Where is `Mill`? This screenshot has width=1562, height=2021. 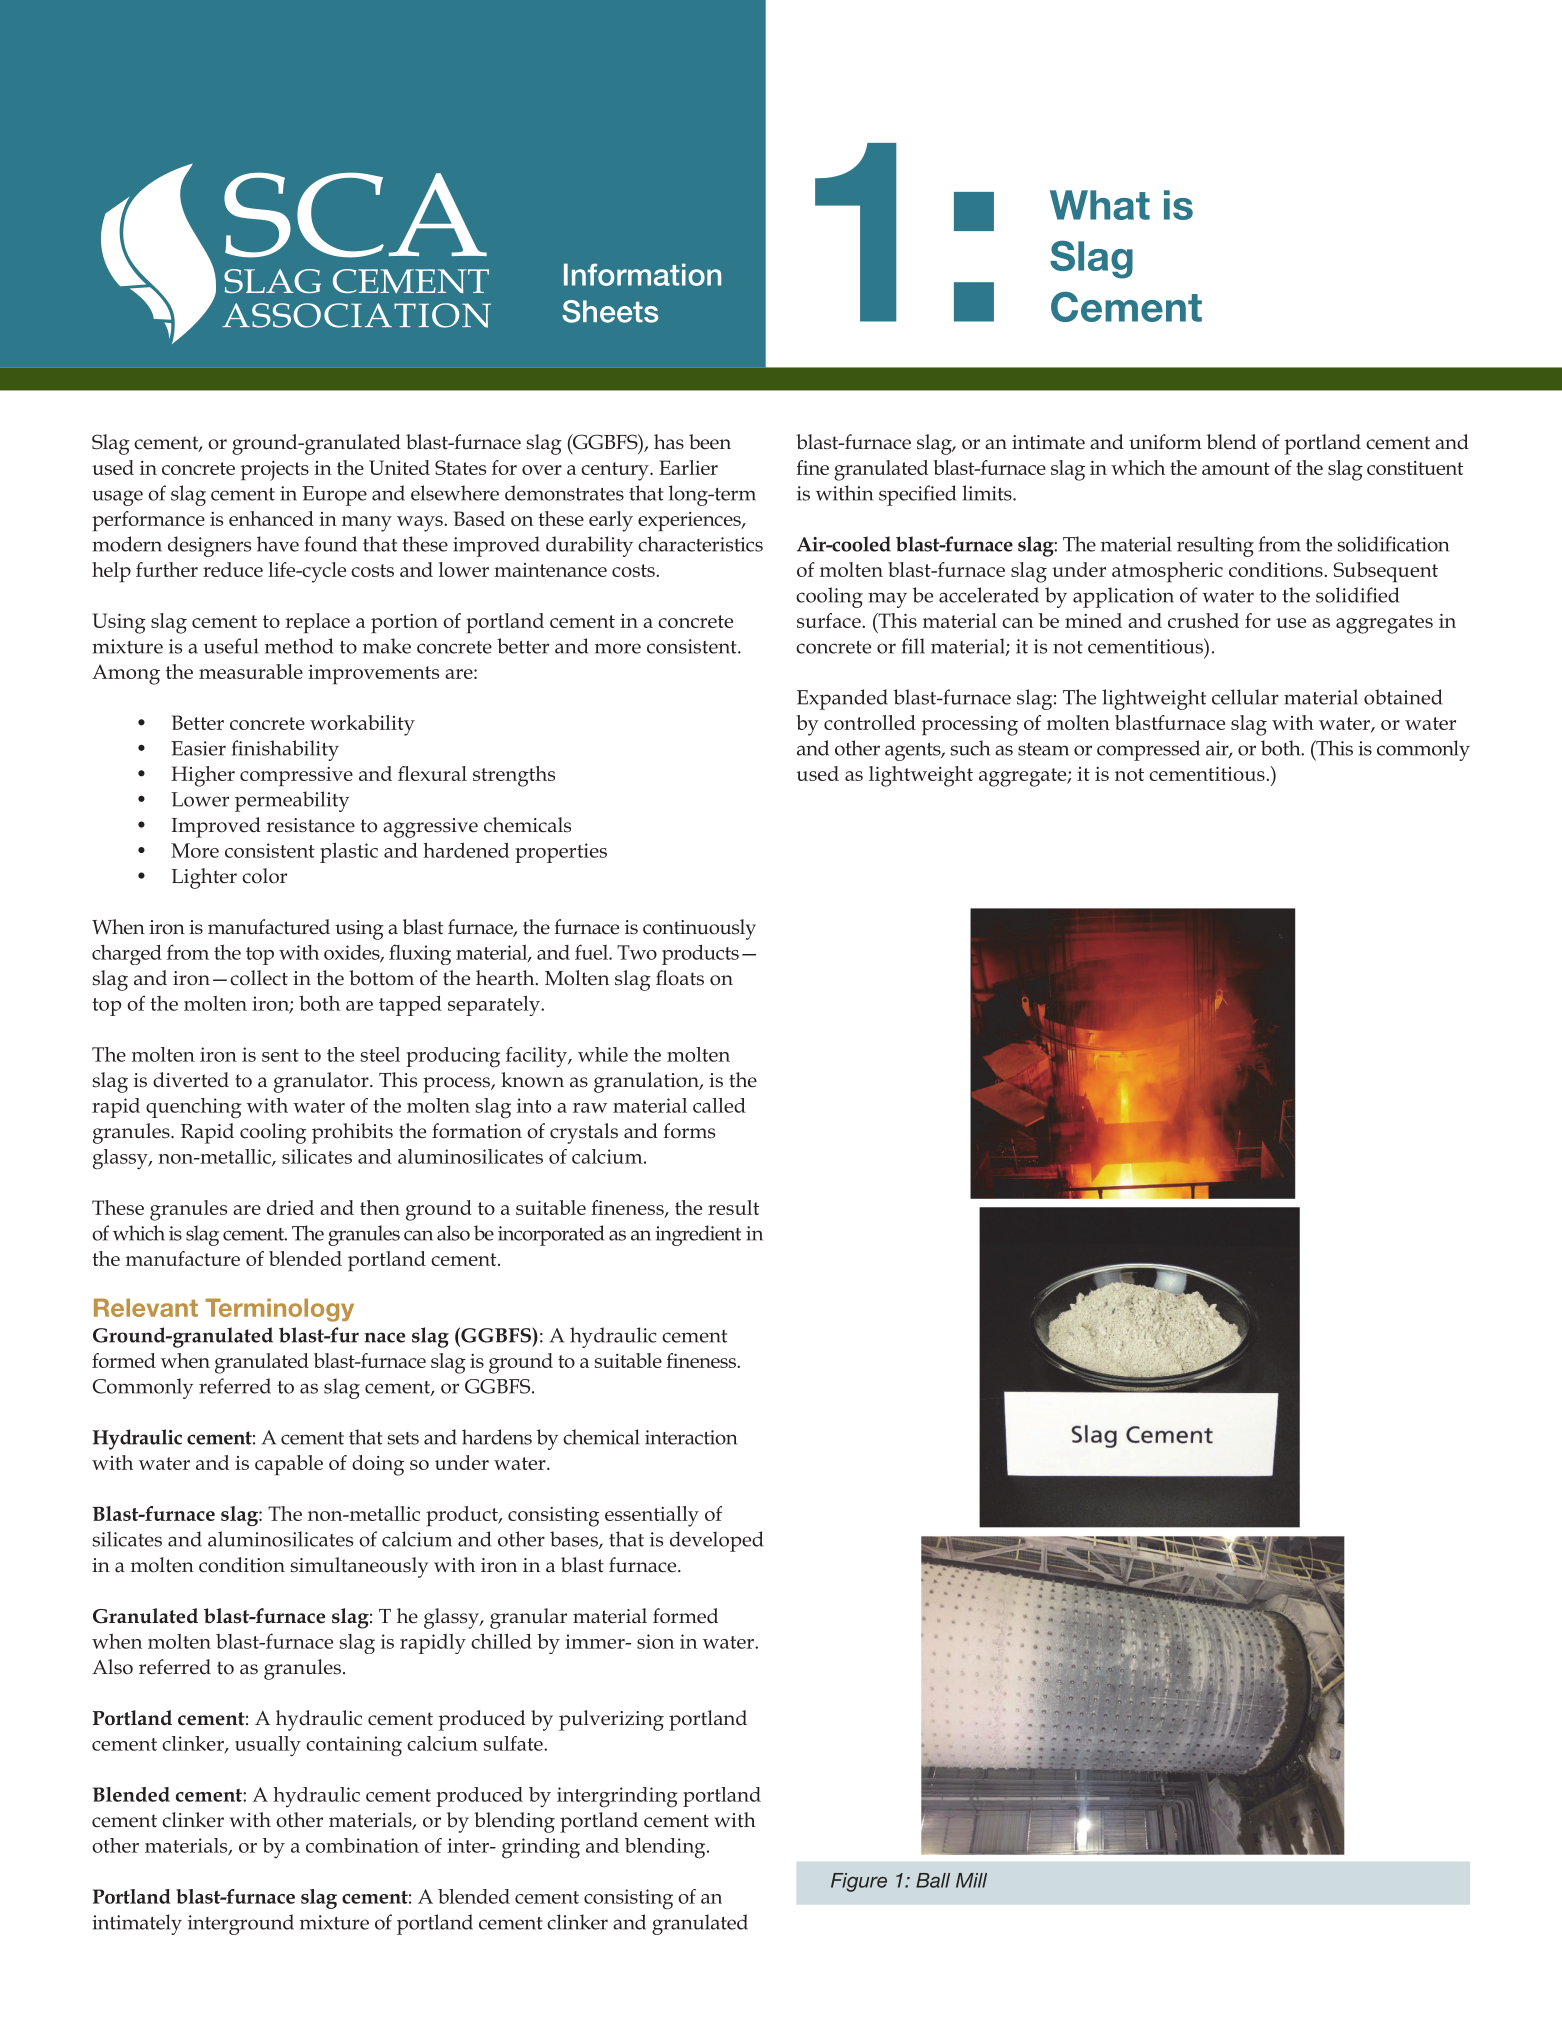
Mill is located at coordinates (971, 1880).
